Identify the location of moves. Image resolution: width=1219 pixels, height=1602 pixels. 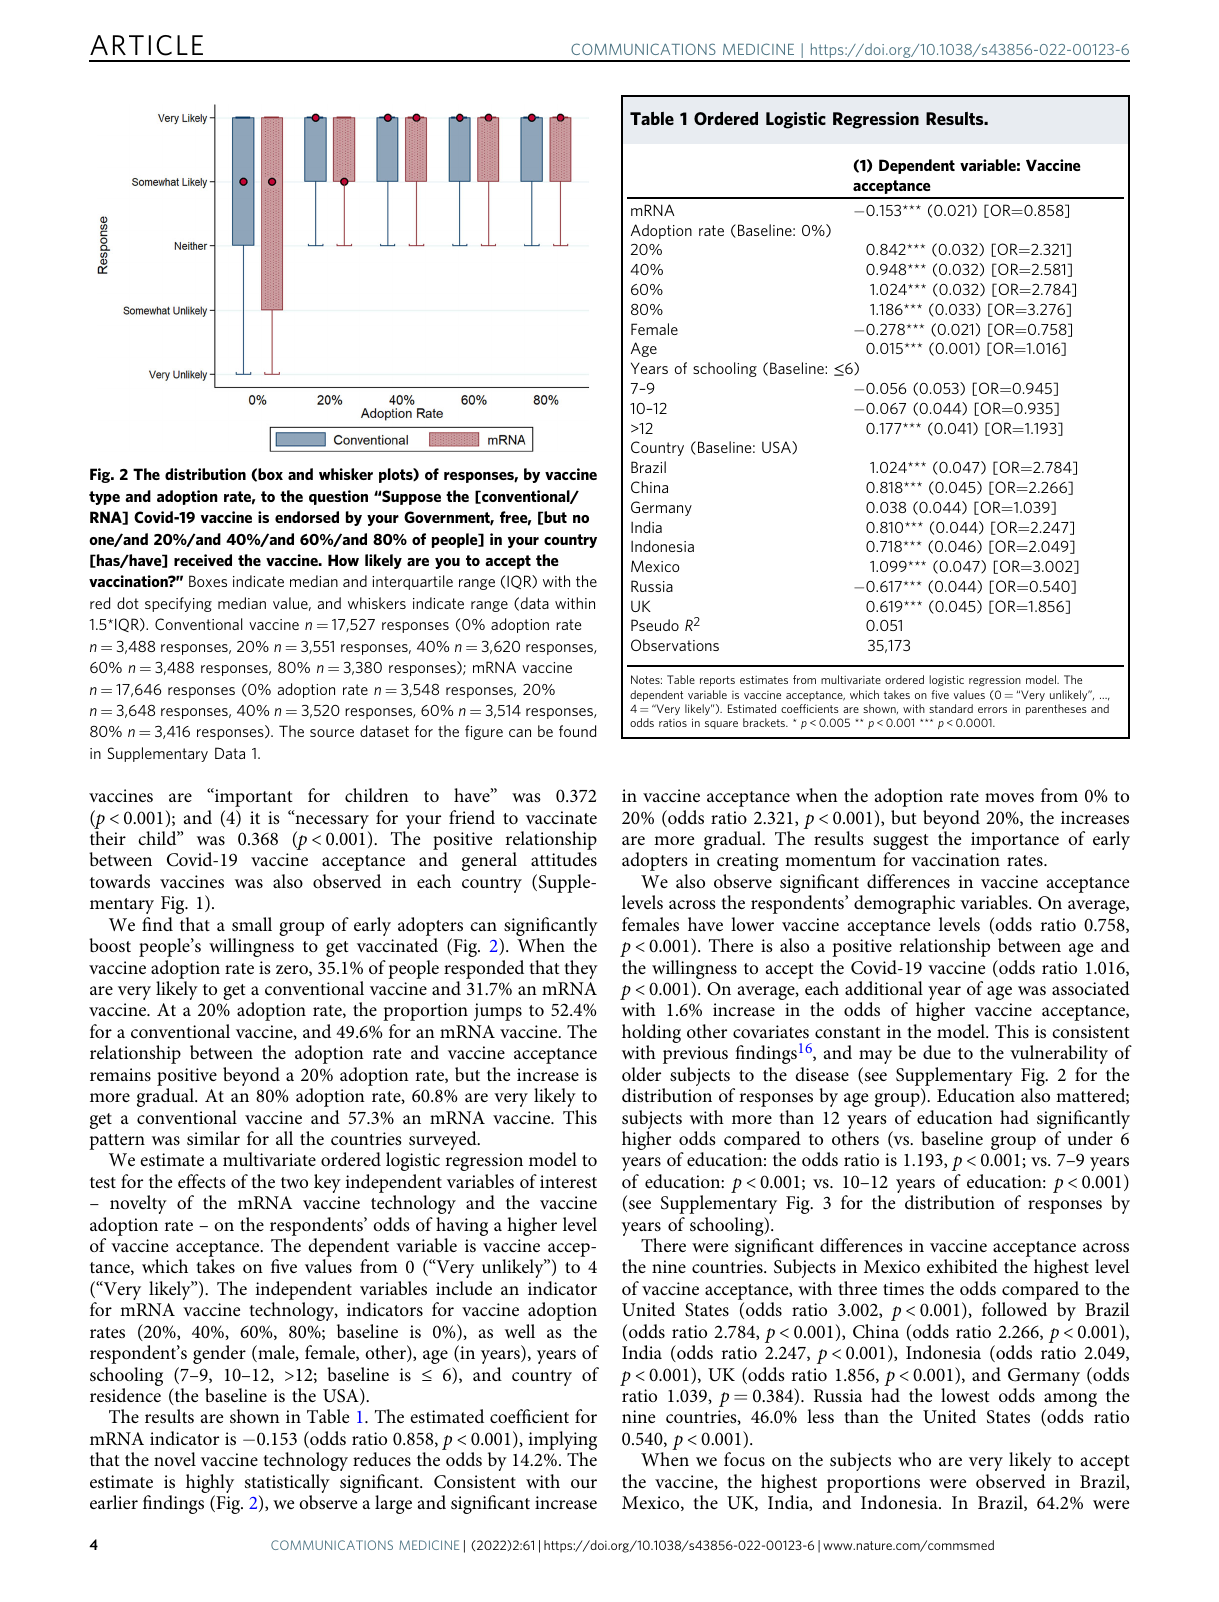
(1009, 798).
